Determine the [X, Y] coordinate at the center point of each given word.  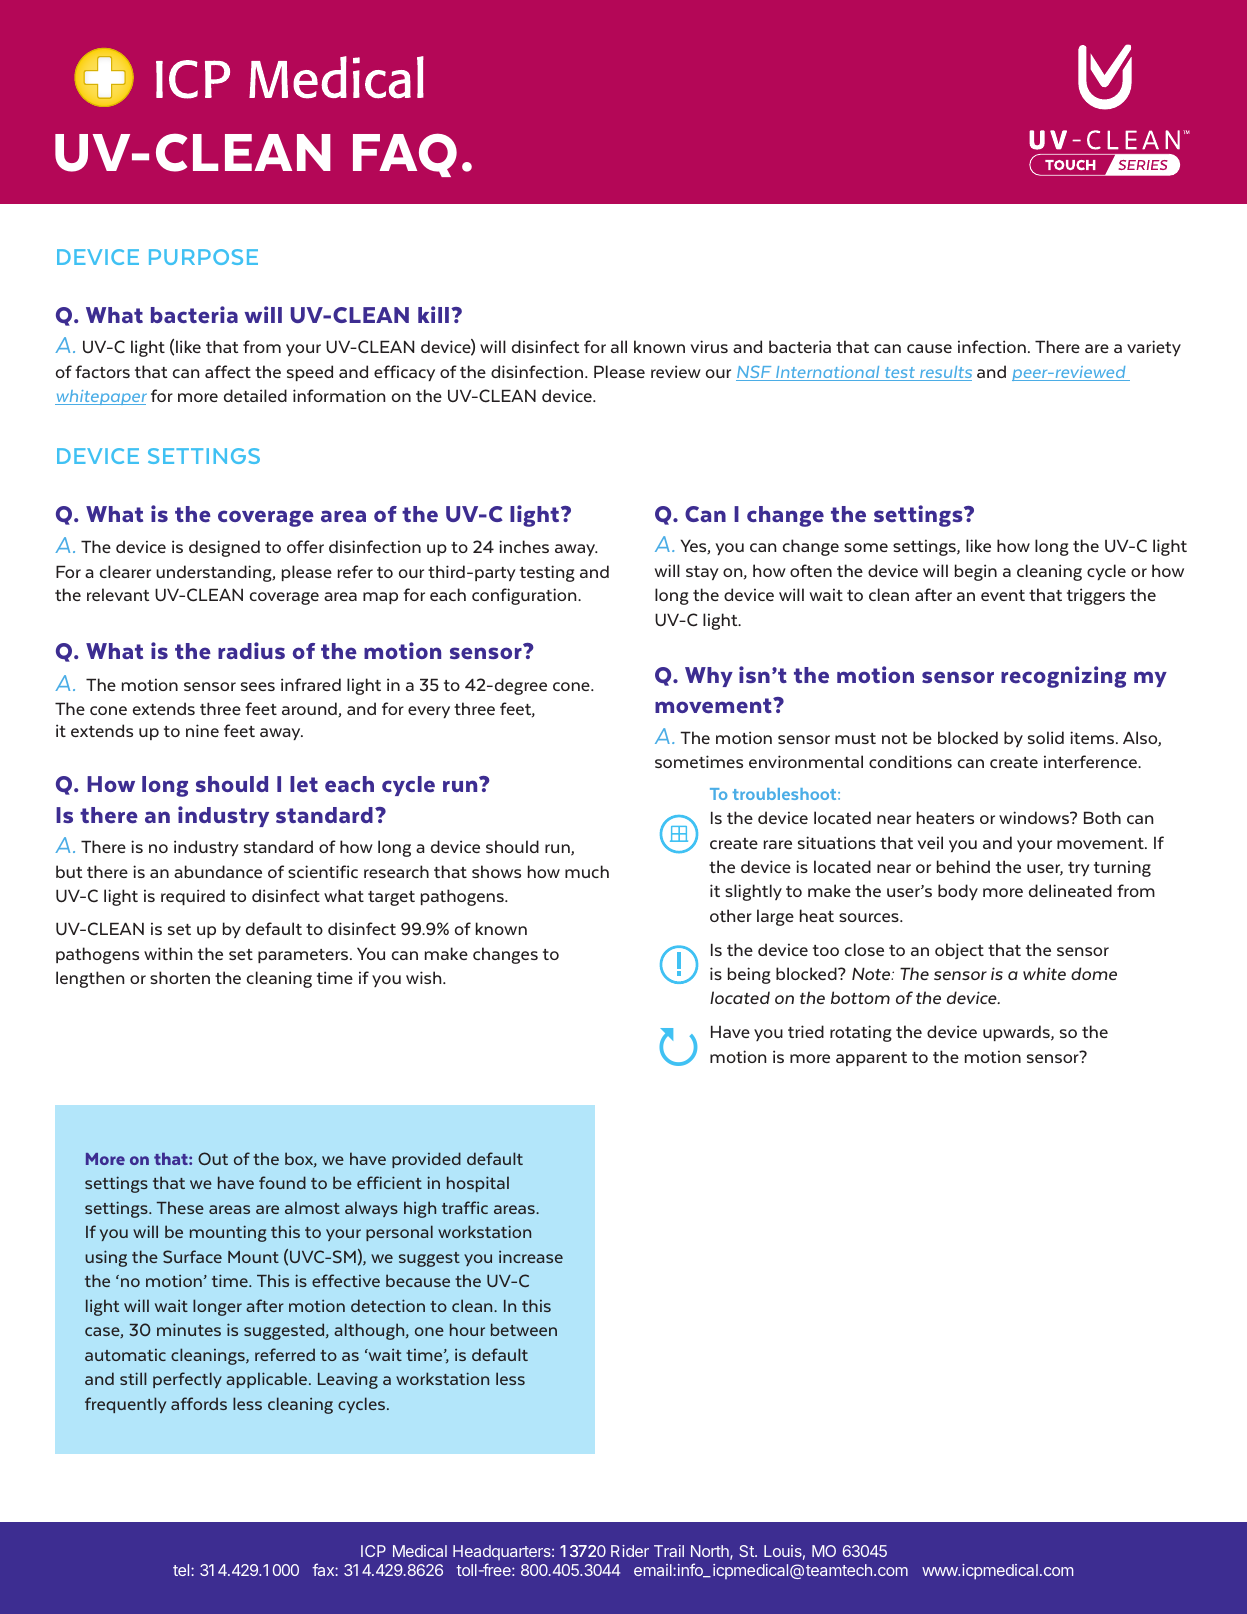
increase [531, 1256]
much [587, 871]
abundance [218, 871]
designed [224, 548]
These [180, 1207]
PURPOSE [203, 257]
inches [524, 546]
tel [182, 1570]
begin [976, 572]
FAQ [405, 155]
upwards [1017, 1033]
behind [963, 866]
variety [1154, 348]
